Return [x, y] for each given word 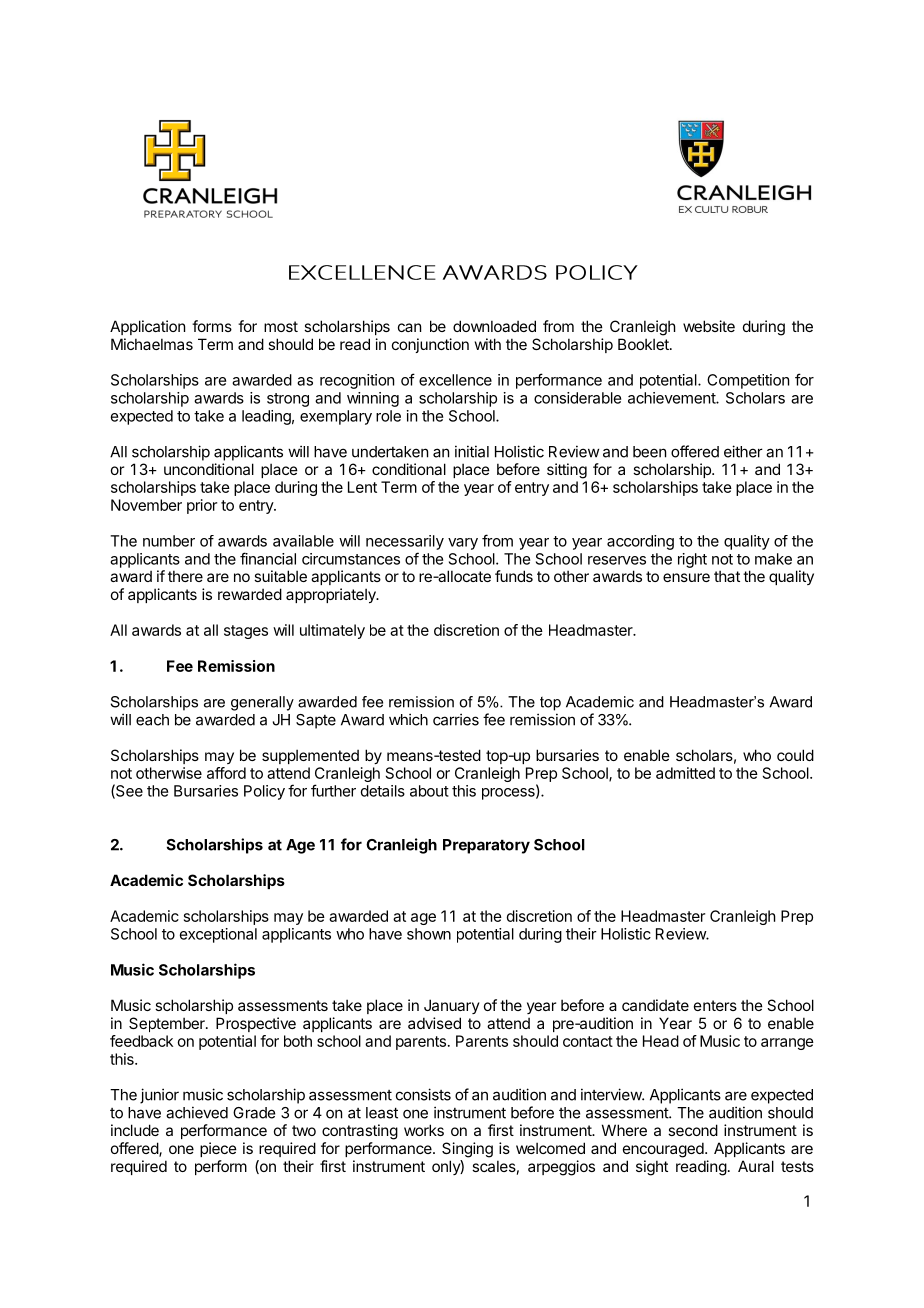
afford [226, 773]
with [488, 344]
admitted [685, 773]
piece [218, 1149]
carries [456, 719]
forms [212, 326]
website [709, 326]
